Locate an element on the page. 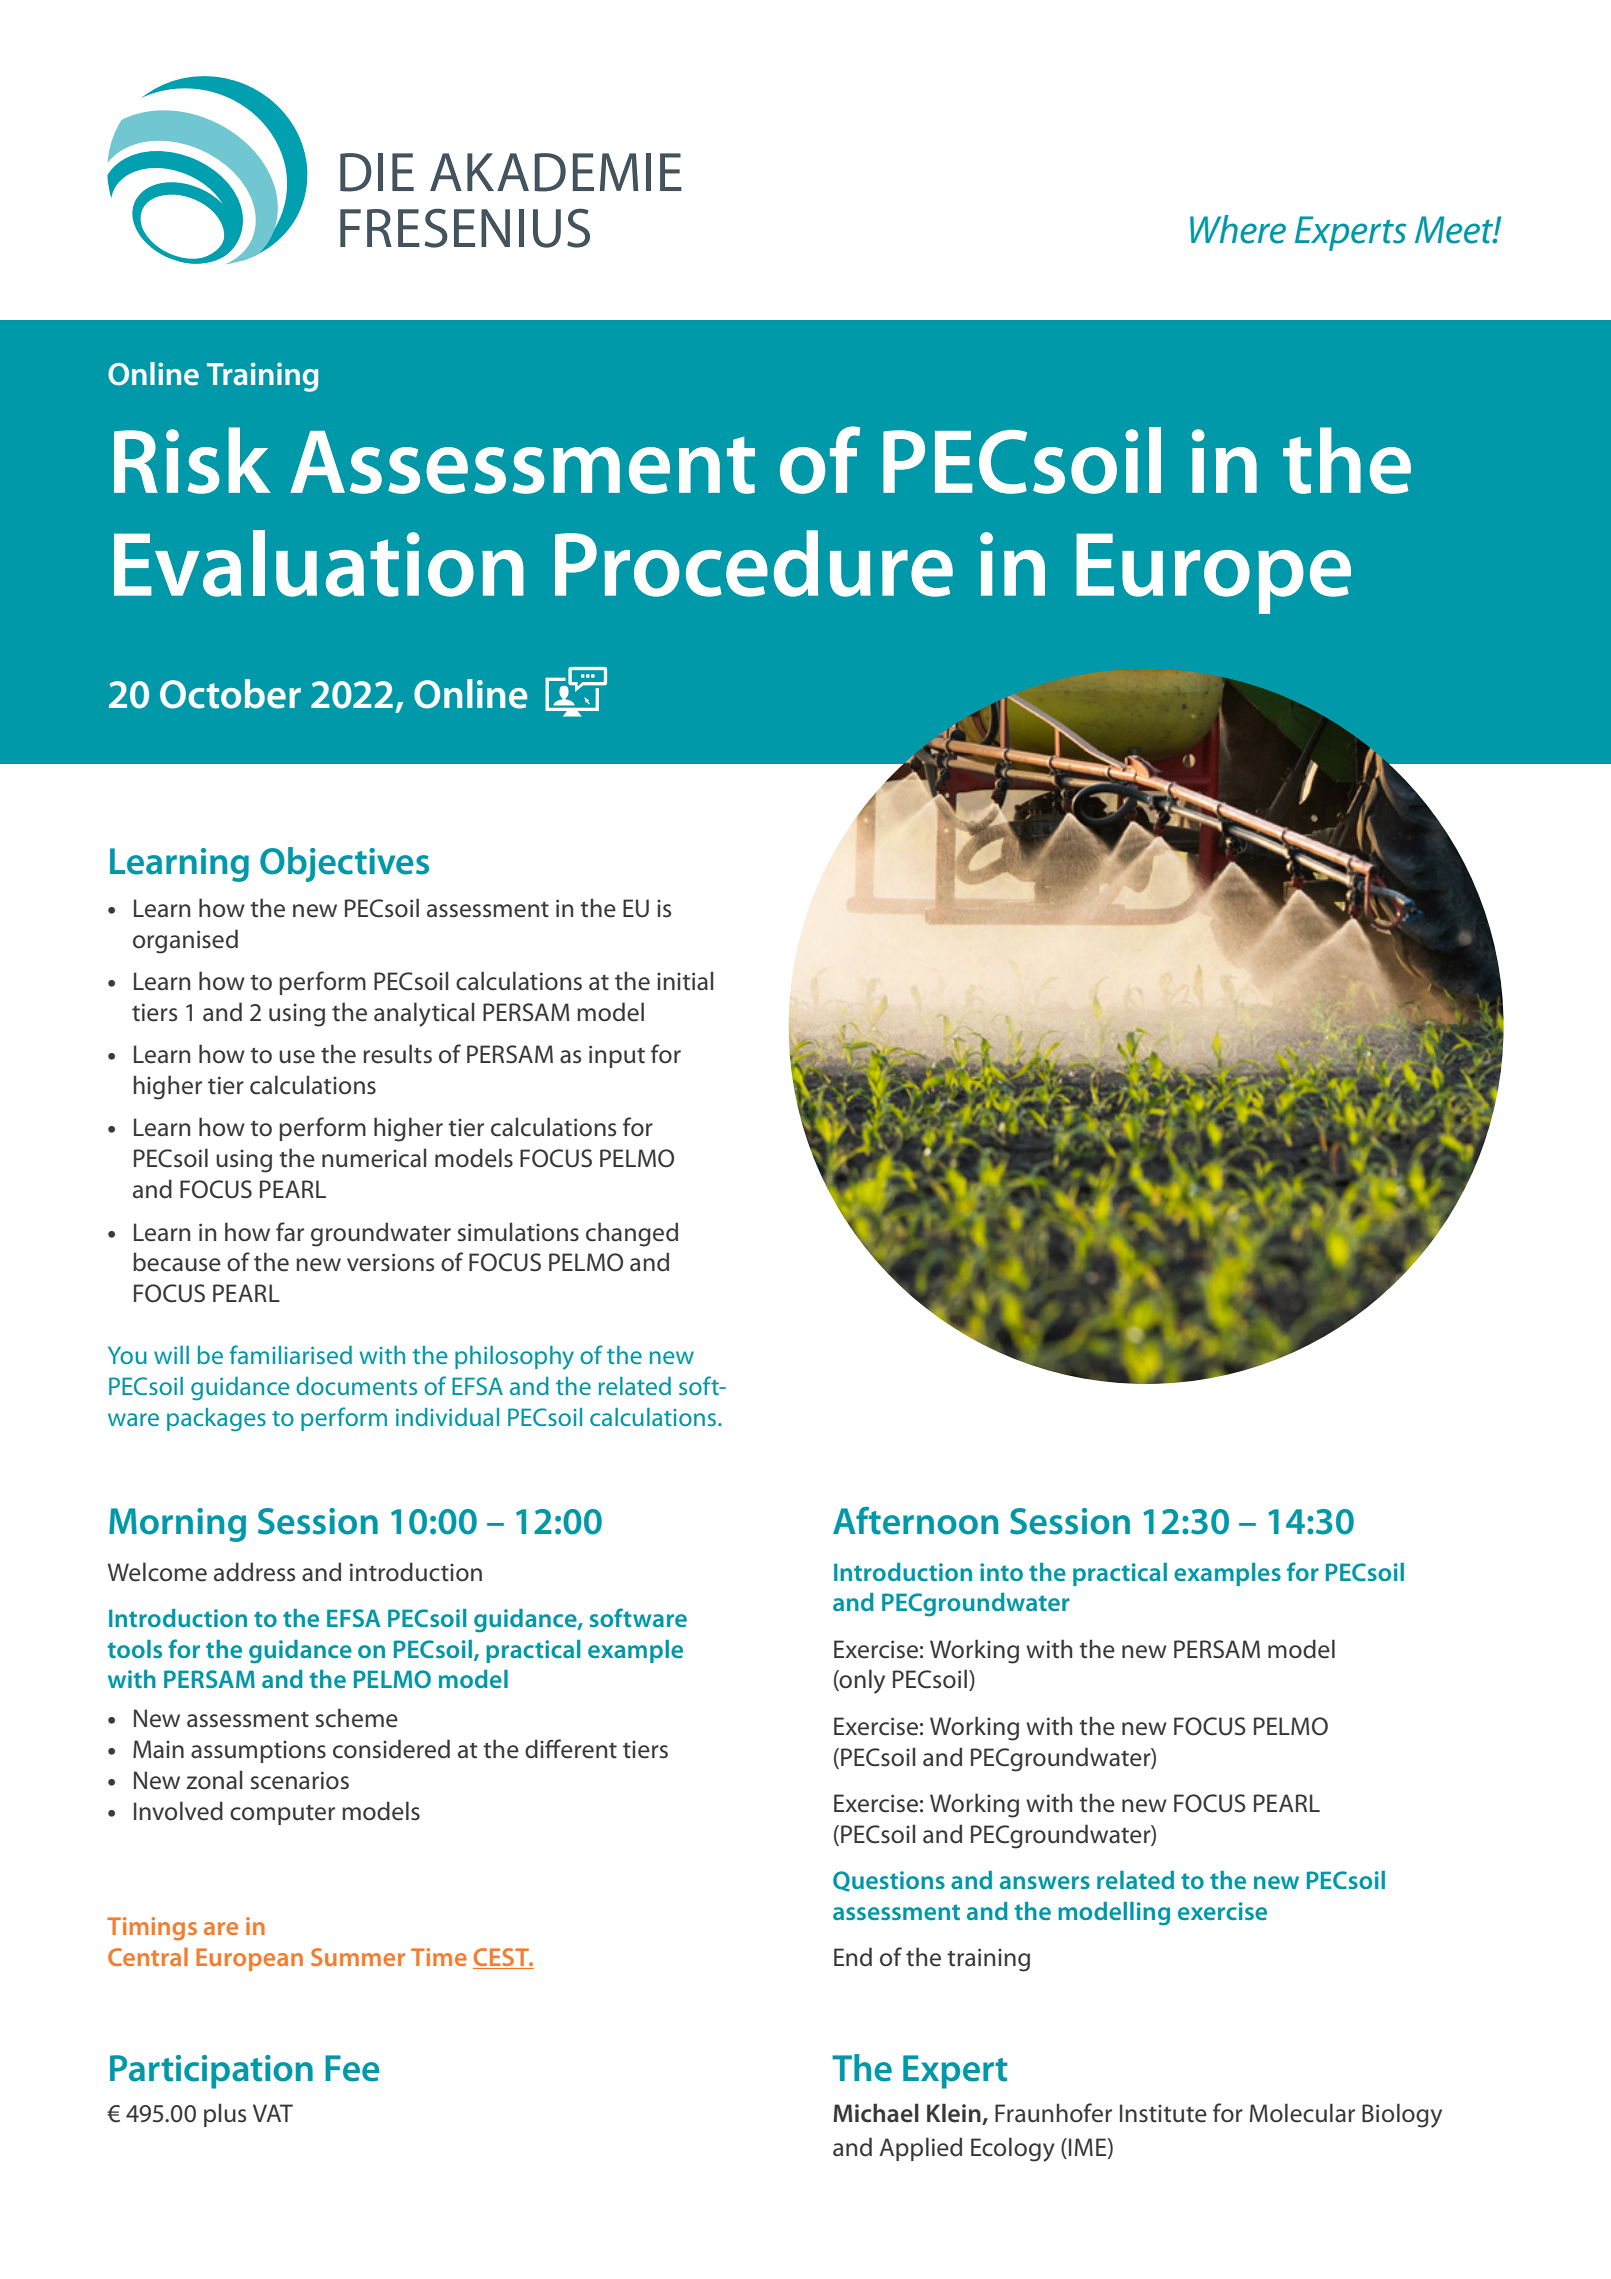 This image has height=2279, width=1611. Molecular is located at coordinates (1302, 2113).
